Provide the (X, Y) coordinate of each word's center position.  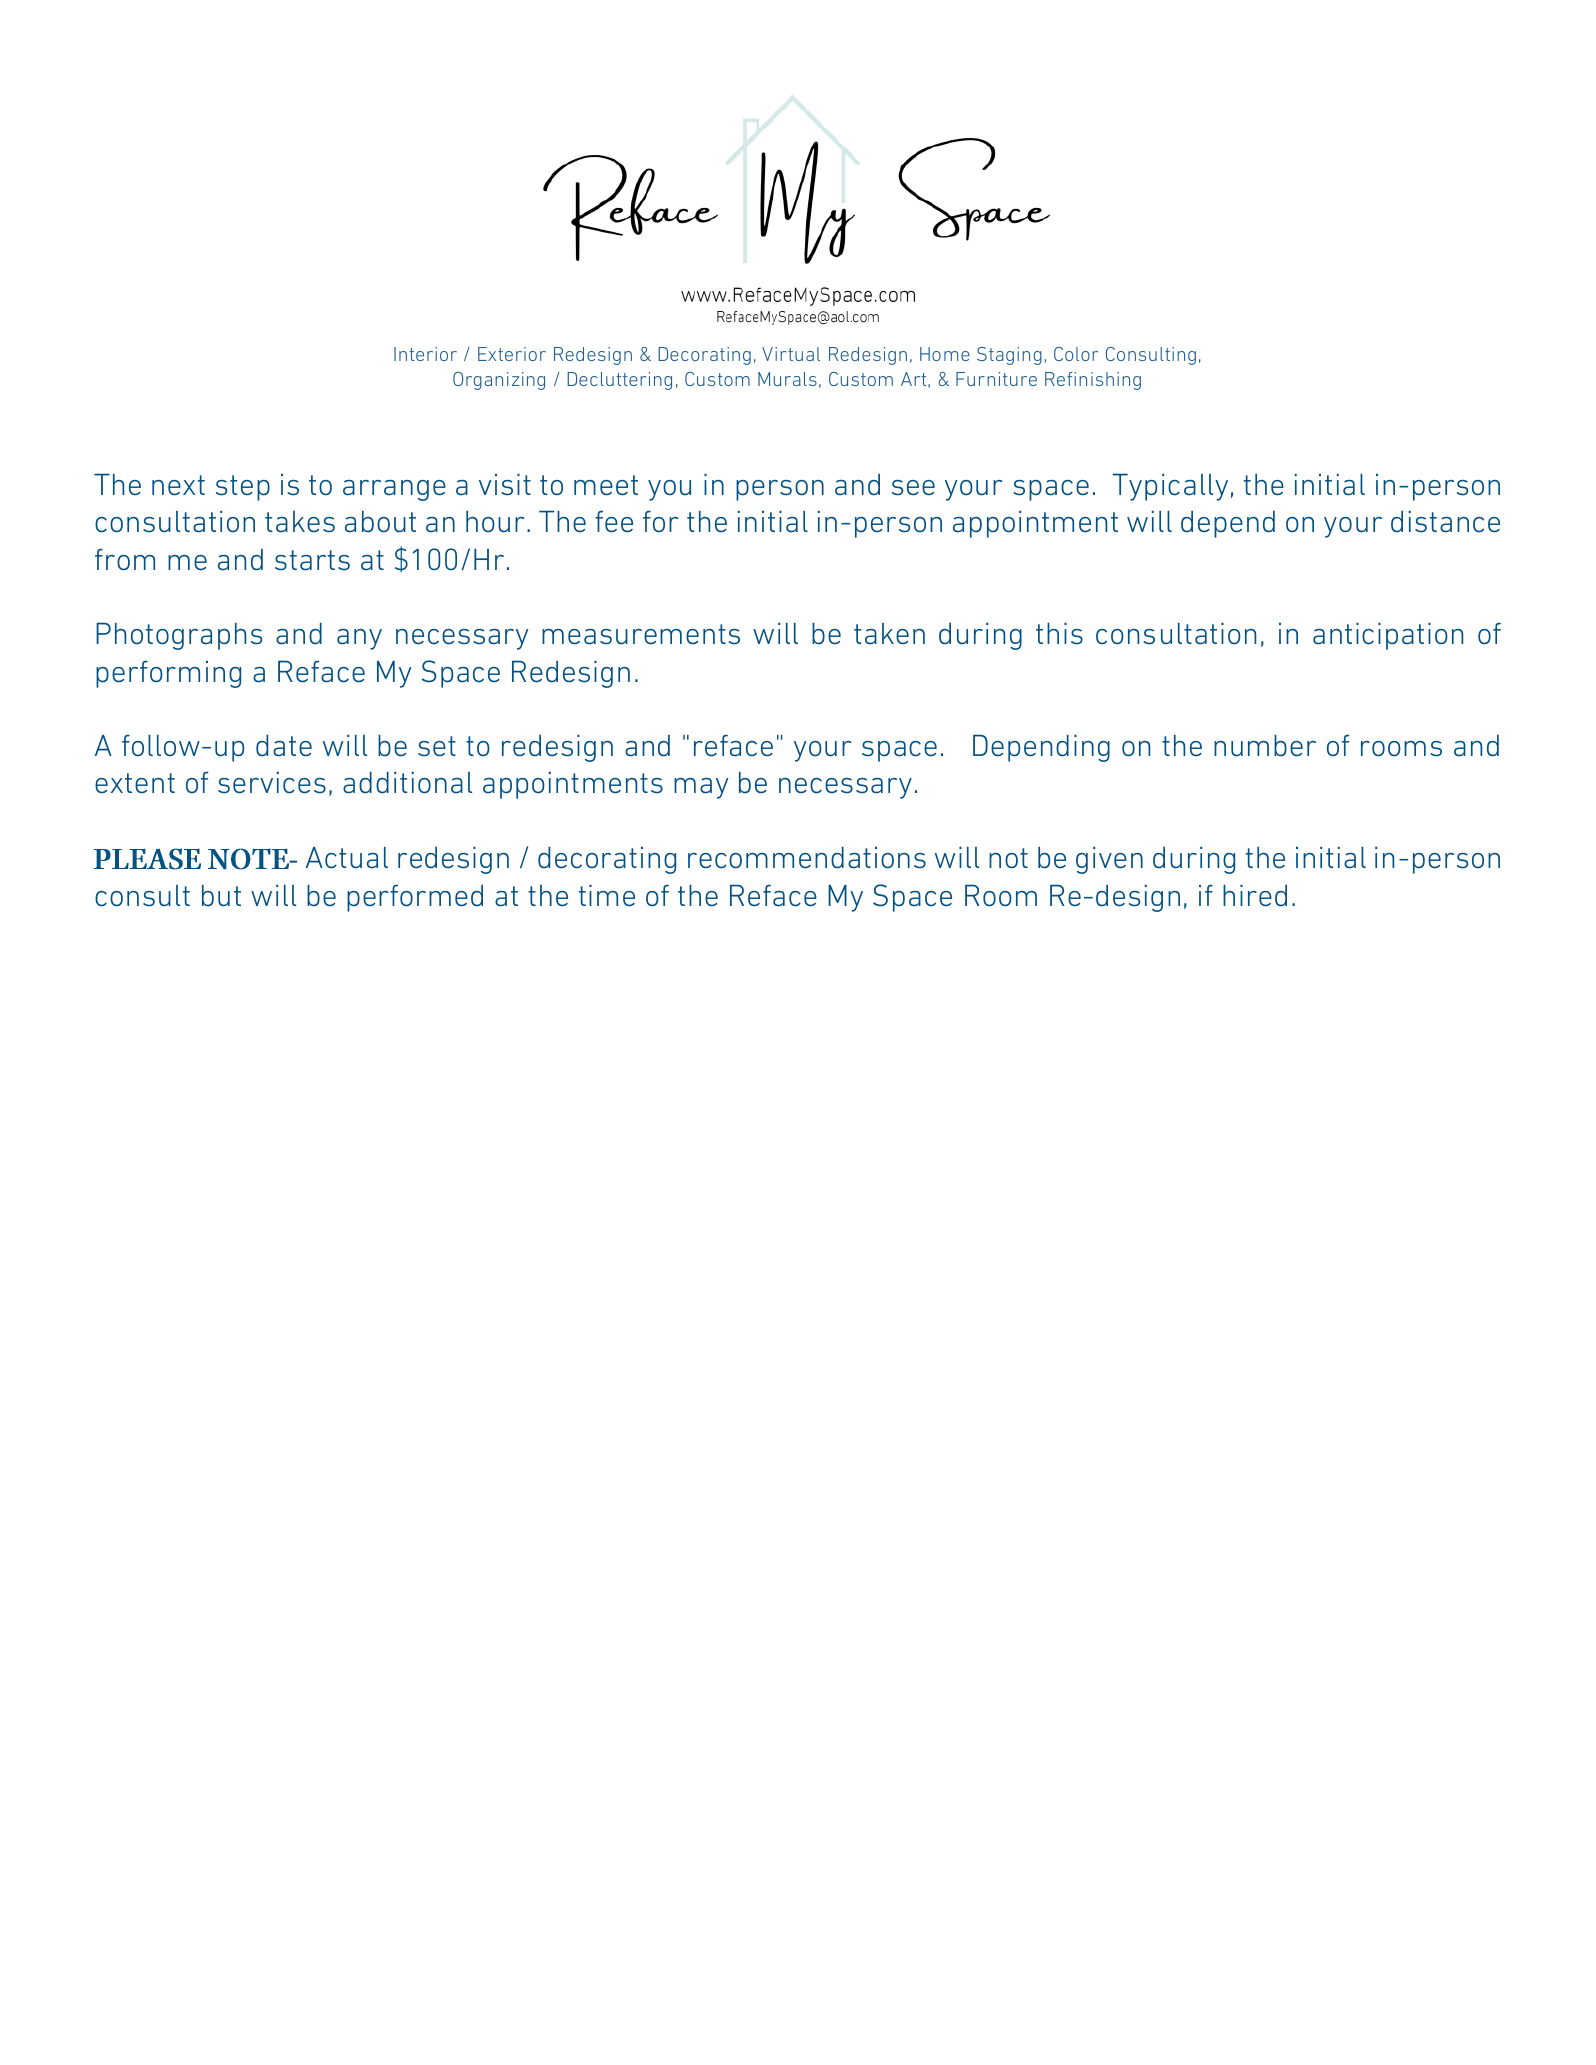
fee (614, 522)
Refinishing (1093, 381)
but (221, 895)
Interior (425, 354)
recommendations (807, 857)
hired (1255, 895)
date (284, 745)
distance (1445, 521)
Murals (787, 379)
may (701, 788)
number (1265, 745)
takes (300, 522)
